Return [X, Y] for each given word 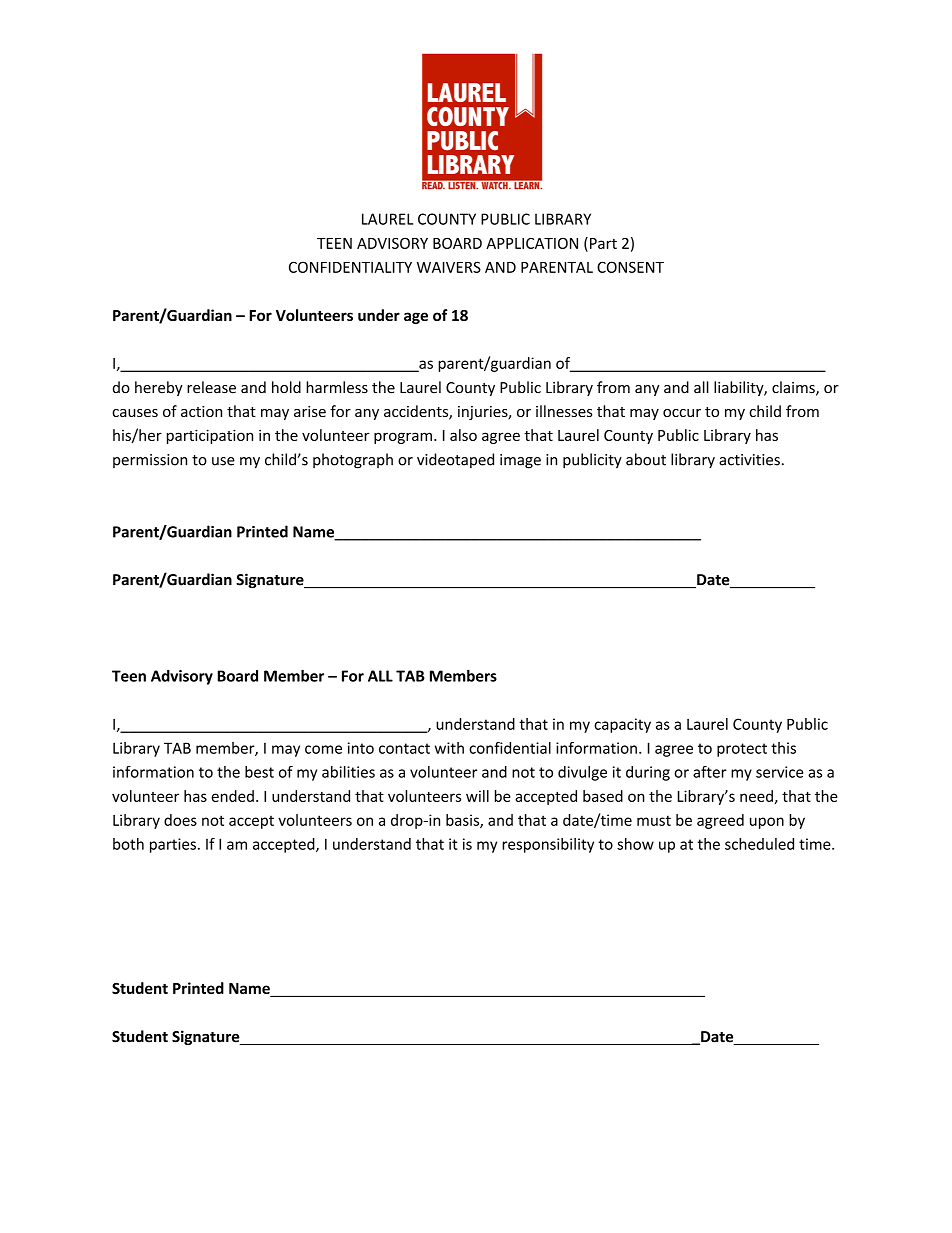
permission [150, 461]
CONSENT [630, 267]
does [180, 820]
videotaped [455, 460]
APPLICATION [532, 243]
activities [749, 460]
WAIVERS [449, 267]
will [477, 796]
